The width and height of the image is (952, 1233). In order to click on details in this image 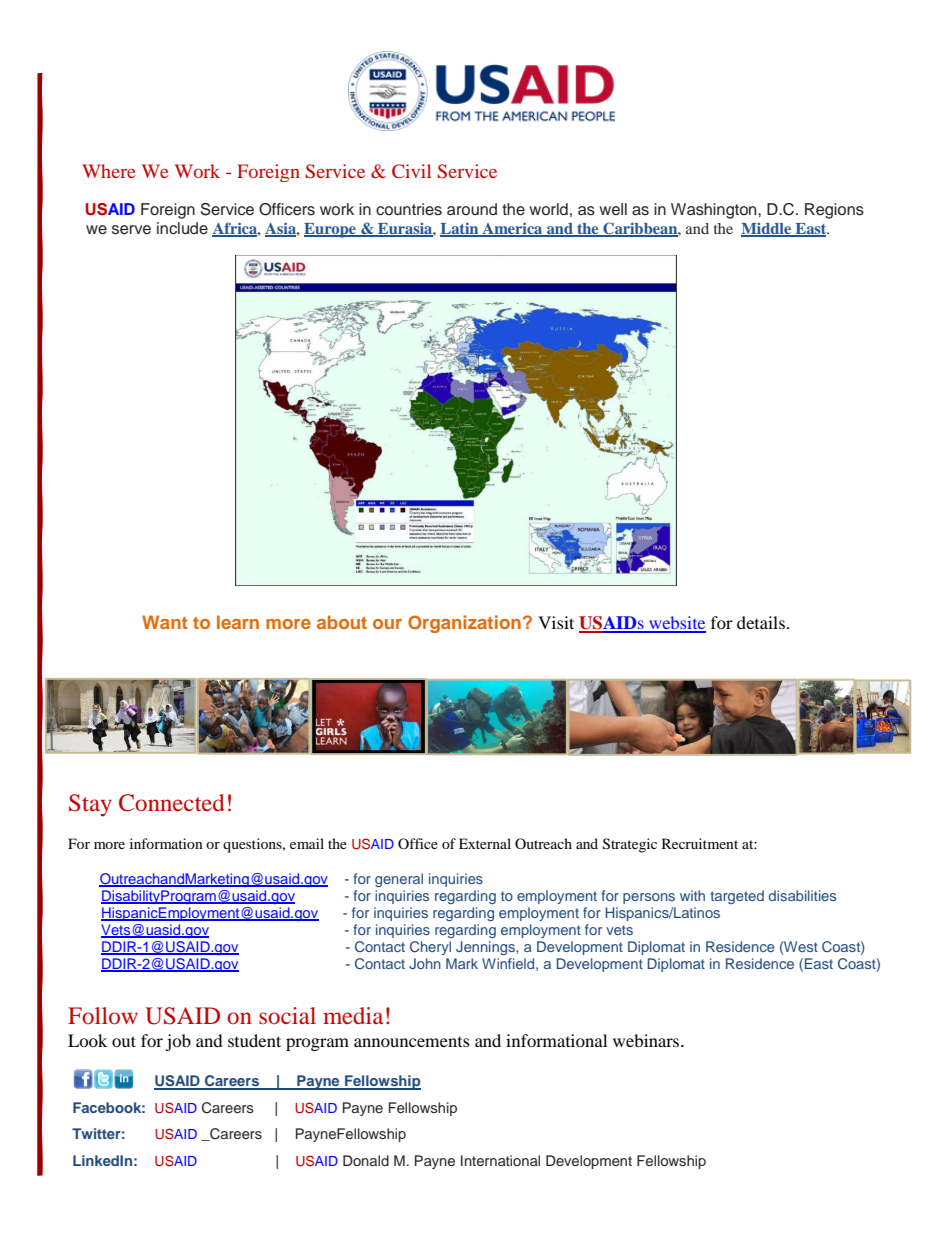, I will do `click(761, 622)`.
